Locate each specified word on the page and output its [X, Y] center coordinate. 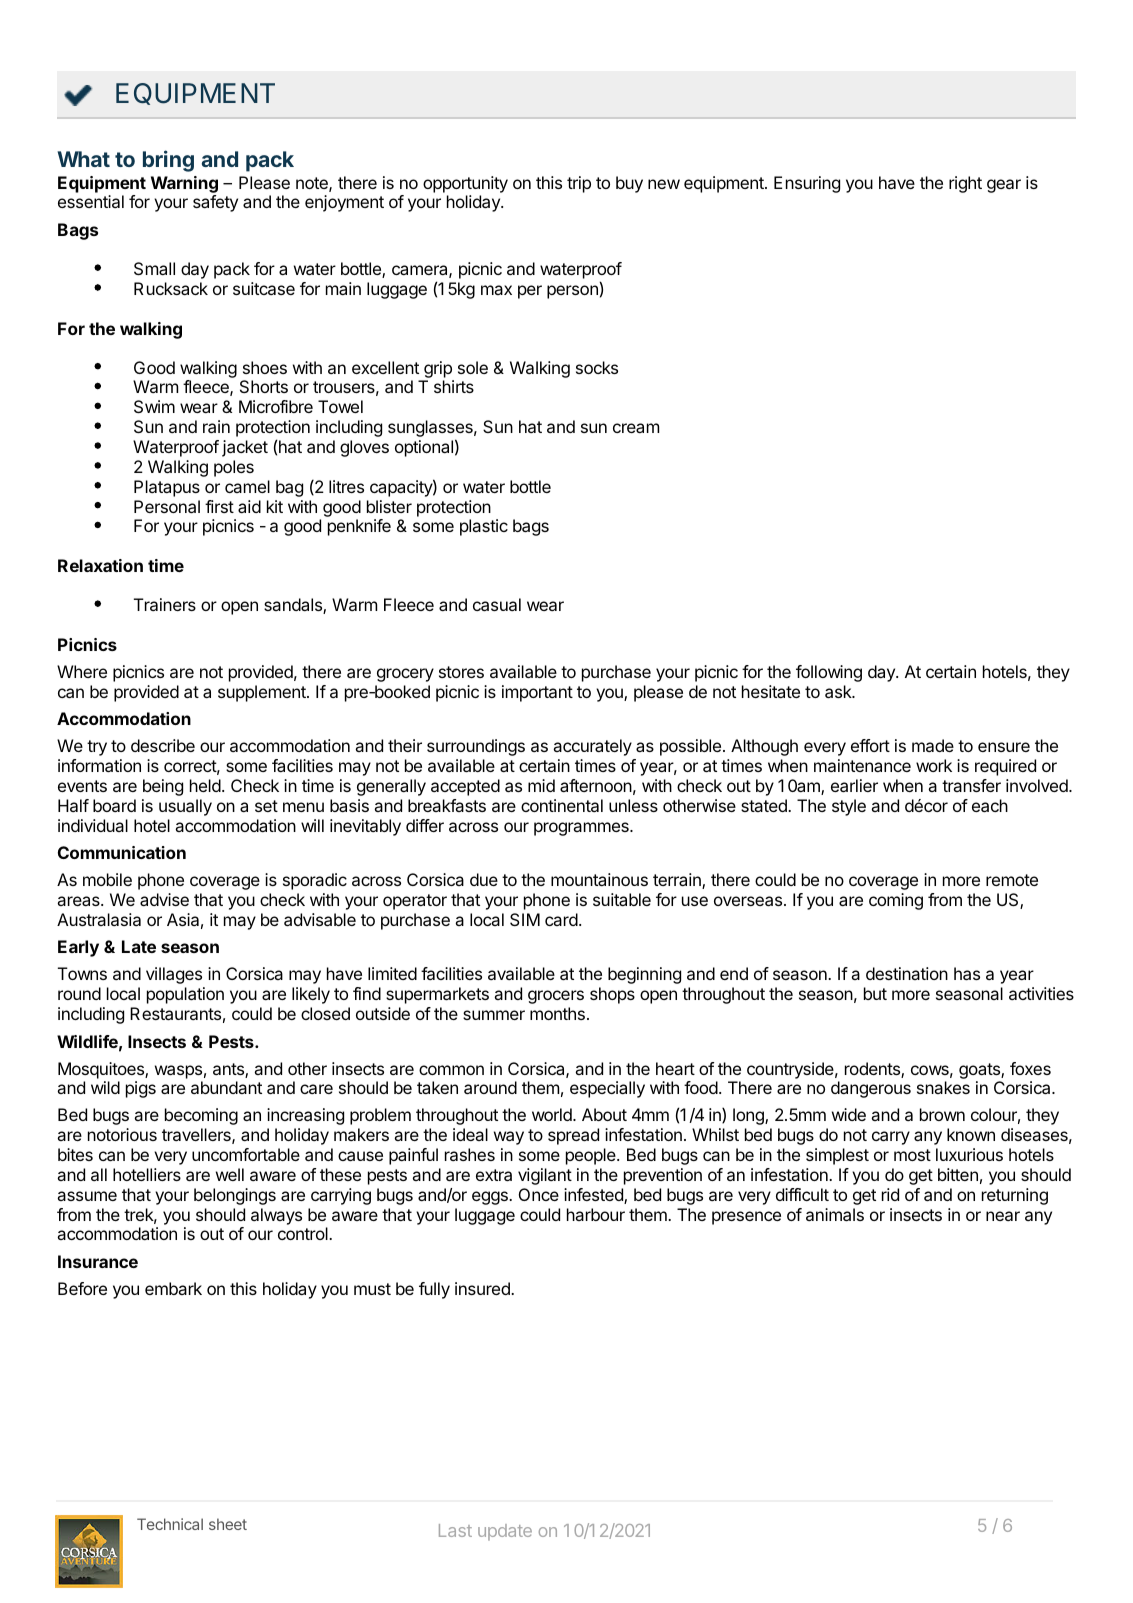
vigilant [545, 1176]
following [829, 673]
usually [185, 807]
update [505, 1532]
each [990, 805]
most [912, 1155]
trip [579, 184]
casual [497, 604]
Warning [184, 184]
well [230, 1174]
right [965, 184]
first [219, 506]
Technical [170, 1524]
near [1003, 1216]
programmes [582, 829]
